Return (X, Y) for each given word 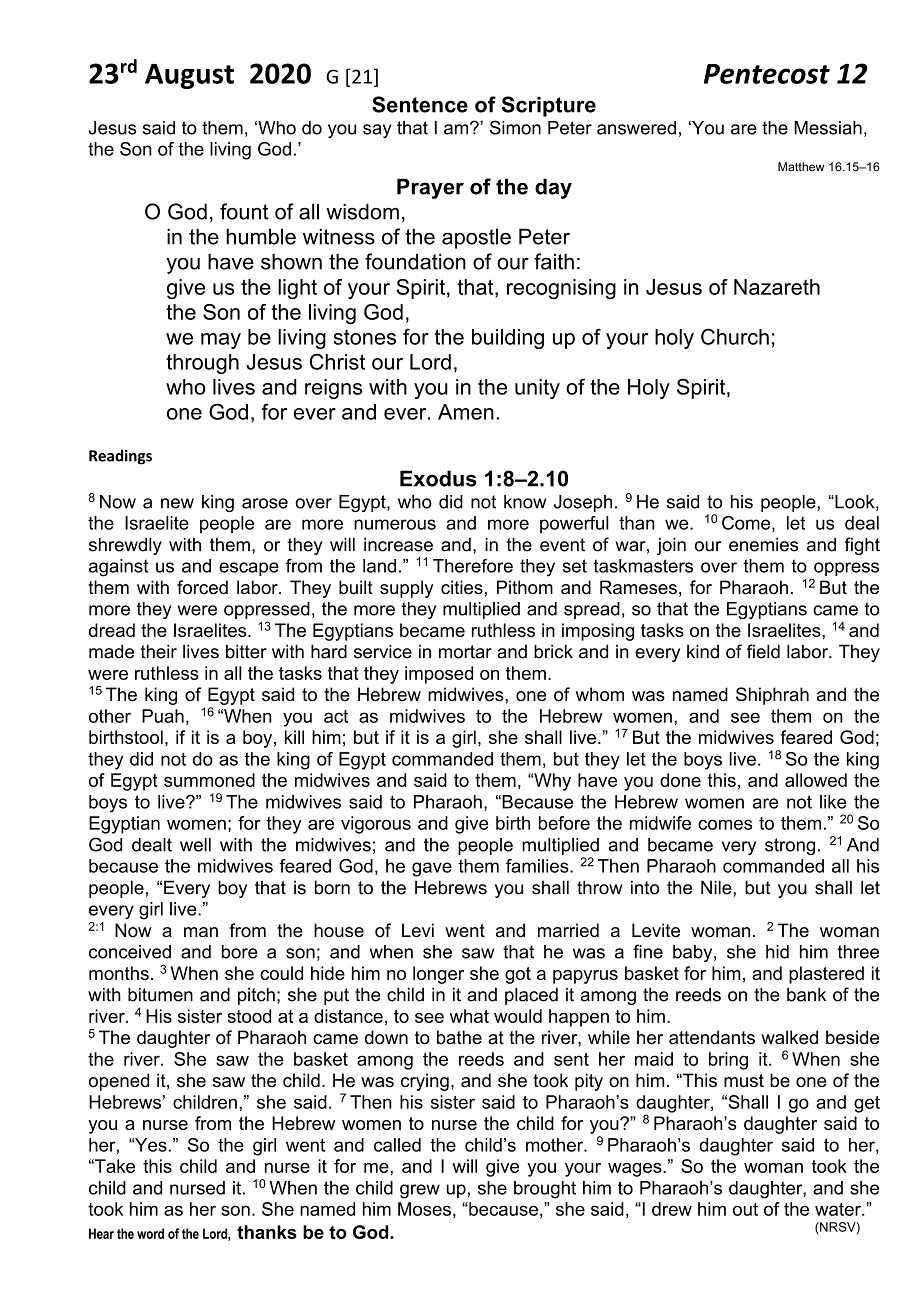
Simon (515, 127)
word (150, 1233)
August (189, 76)
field (763, 651)
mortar (465, 652)
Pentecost (767, 74)
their (158, 651)
